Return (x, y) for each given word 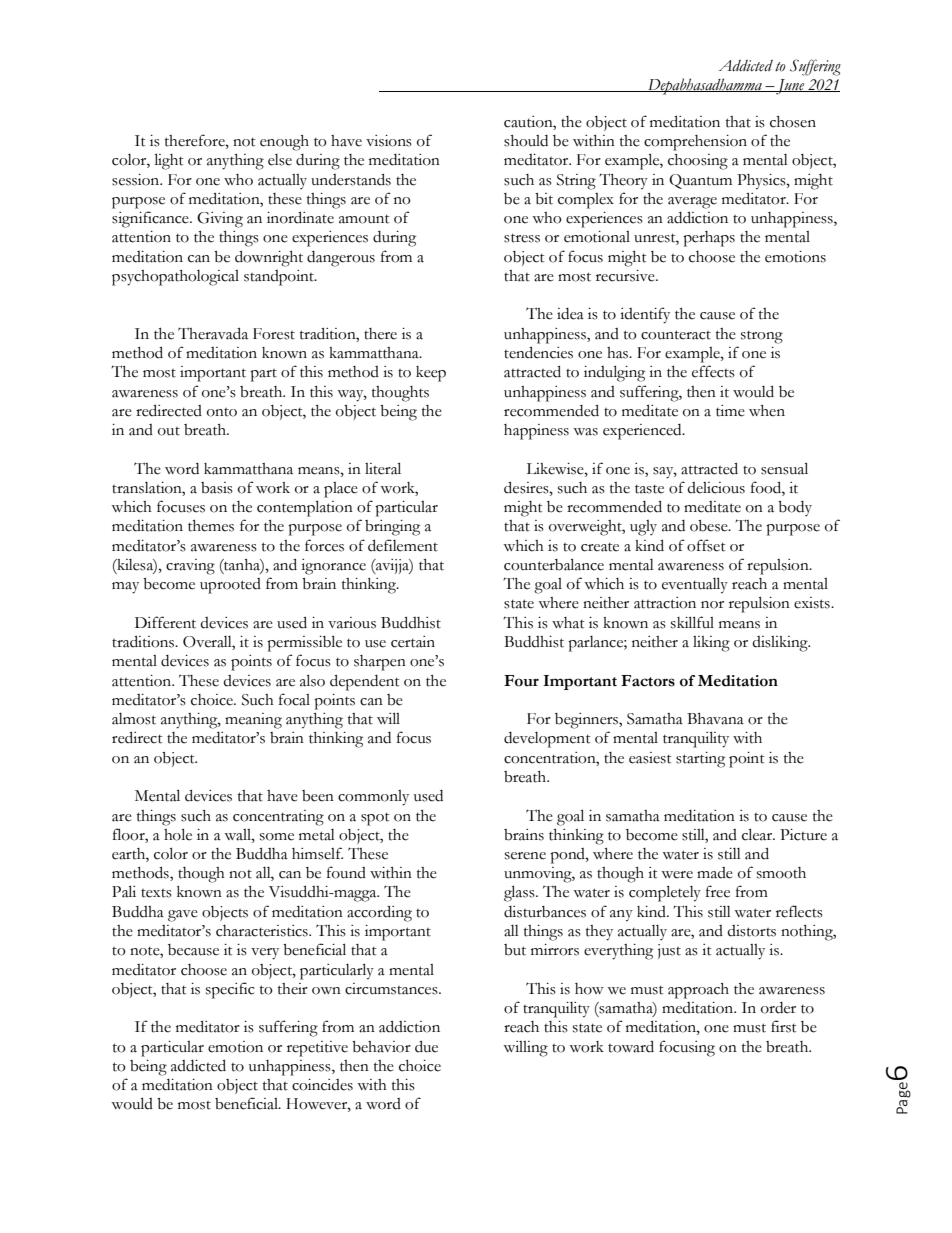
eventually (695, 585)
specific (230, 990)
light (169, 161)
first (784, 1026)
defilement (403, 545)
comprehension (695, 143)
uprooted (230, 586)
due (426, 1046)
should (526, 141)
